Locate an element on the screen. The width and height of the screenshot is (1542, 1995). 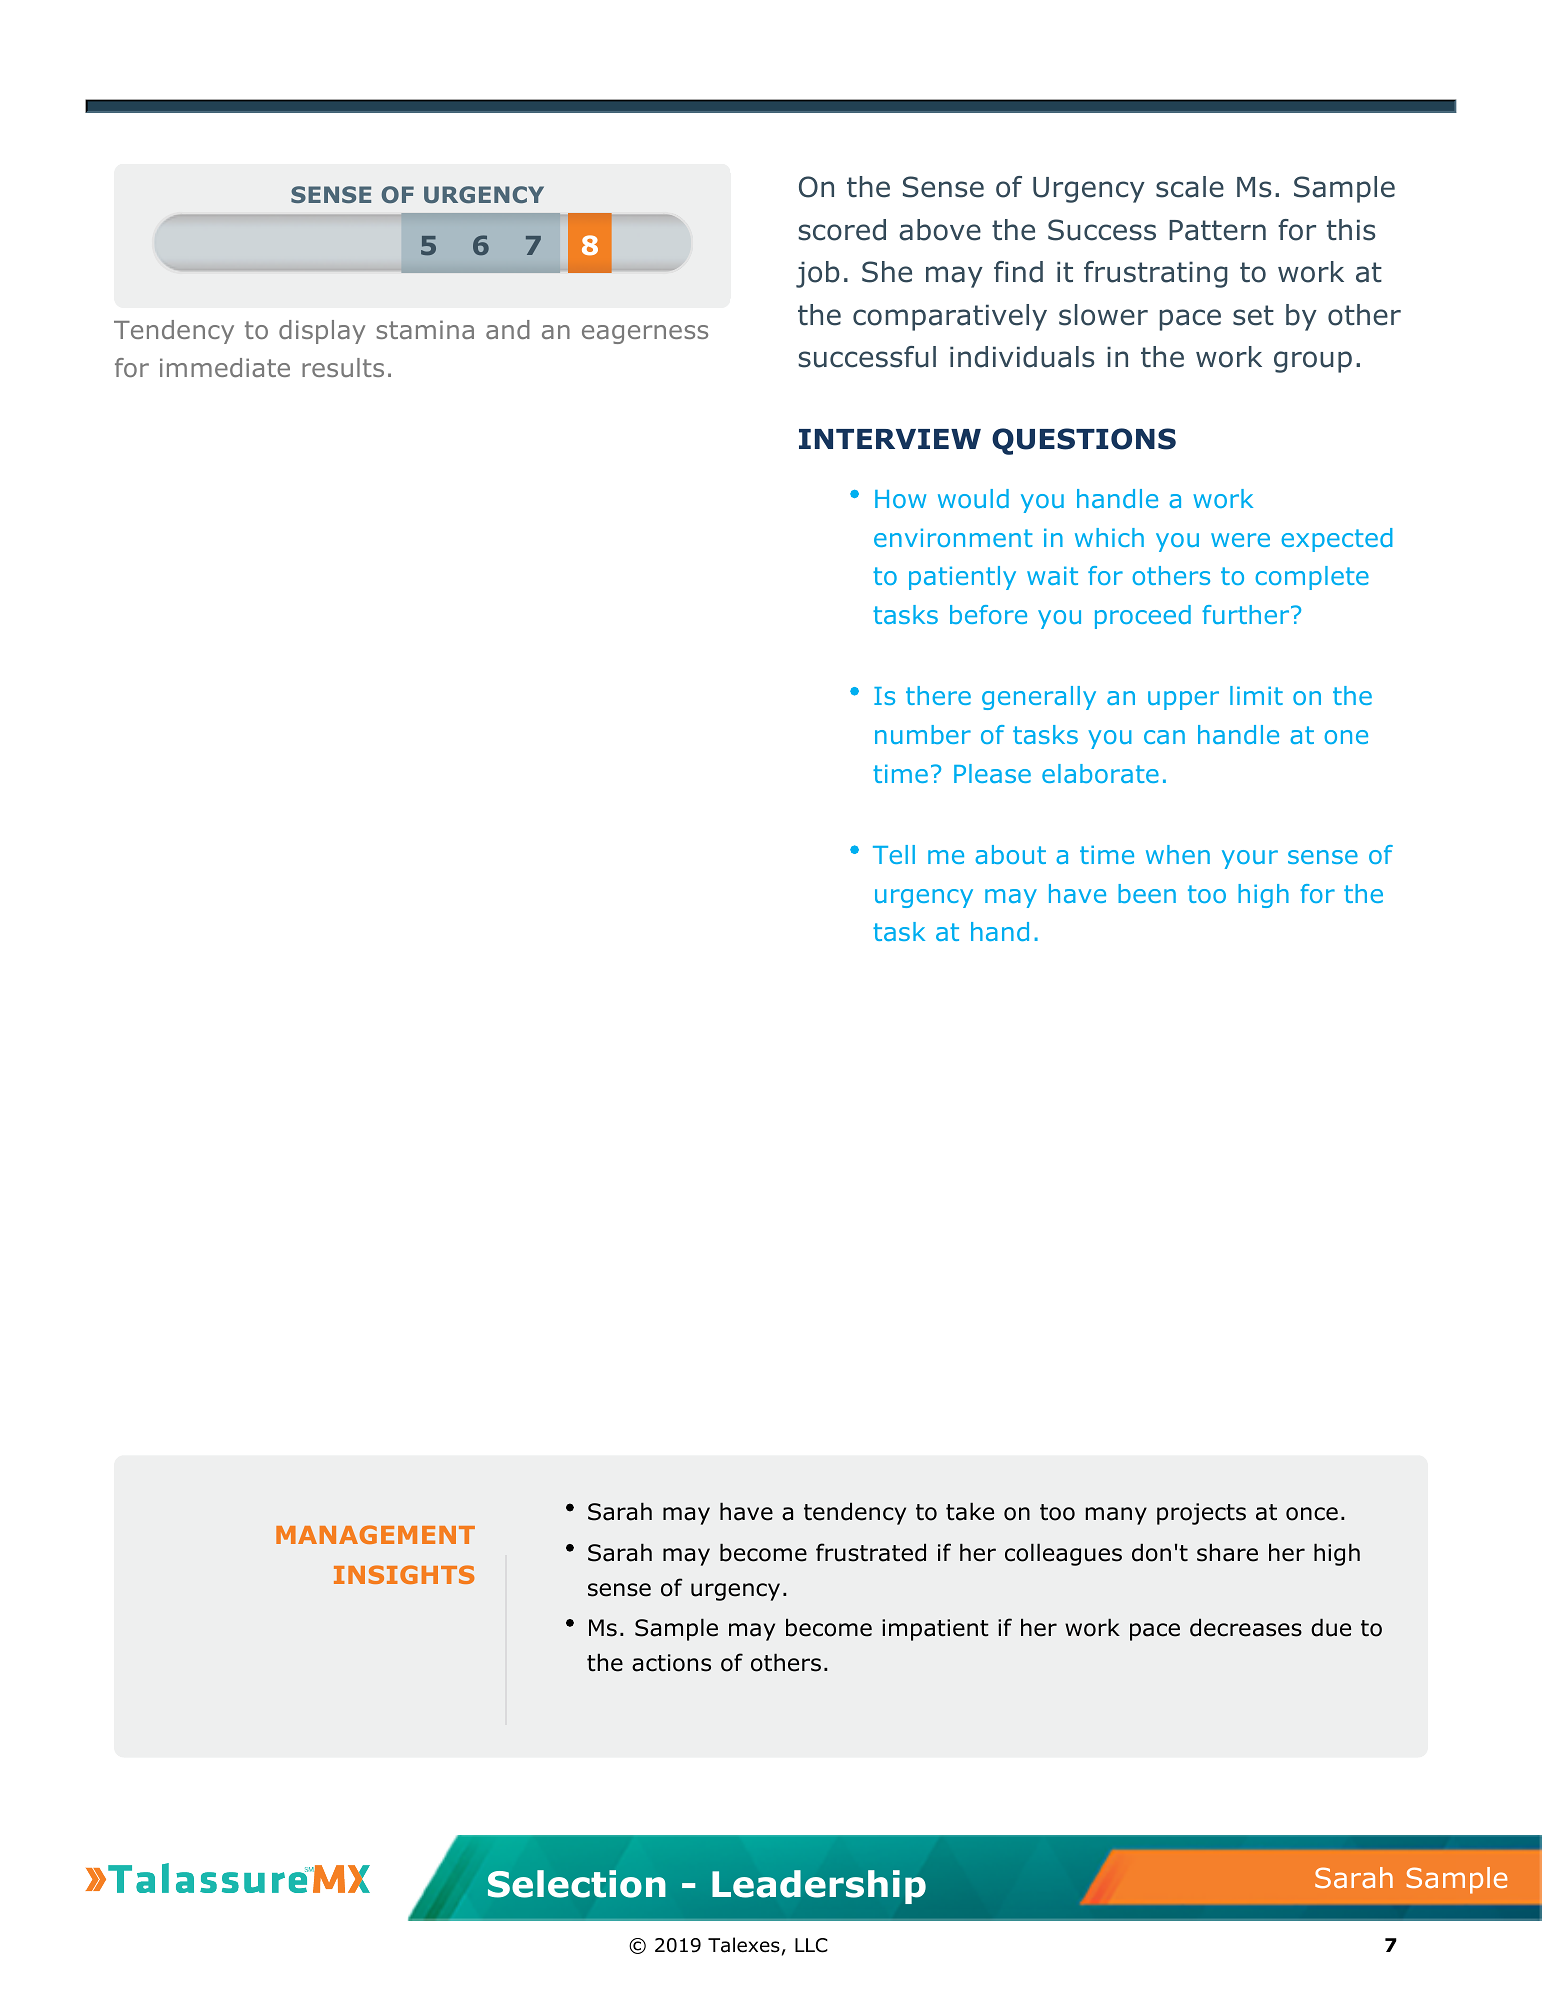
Pattern is located at coordinates (1217, 230).
